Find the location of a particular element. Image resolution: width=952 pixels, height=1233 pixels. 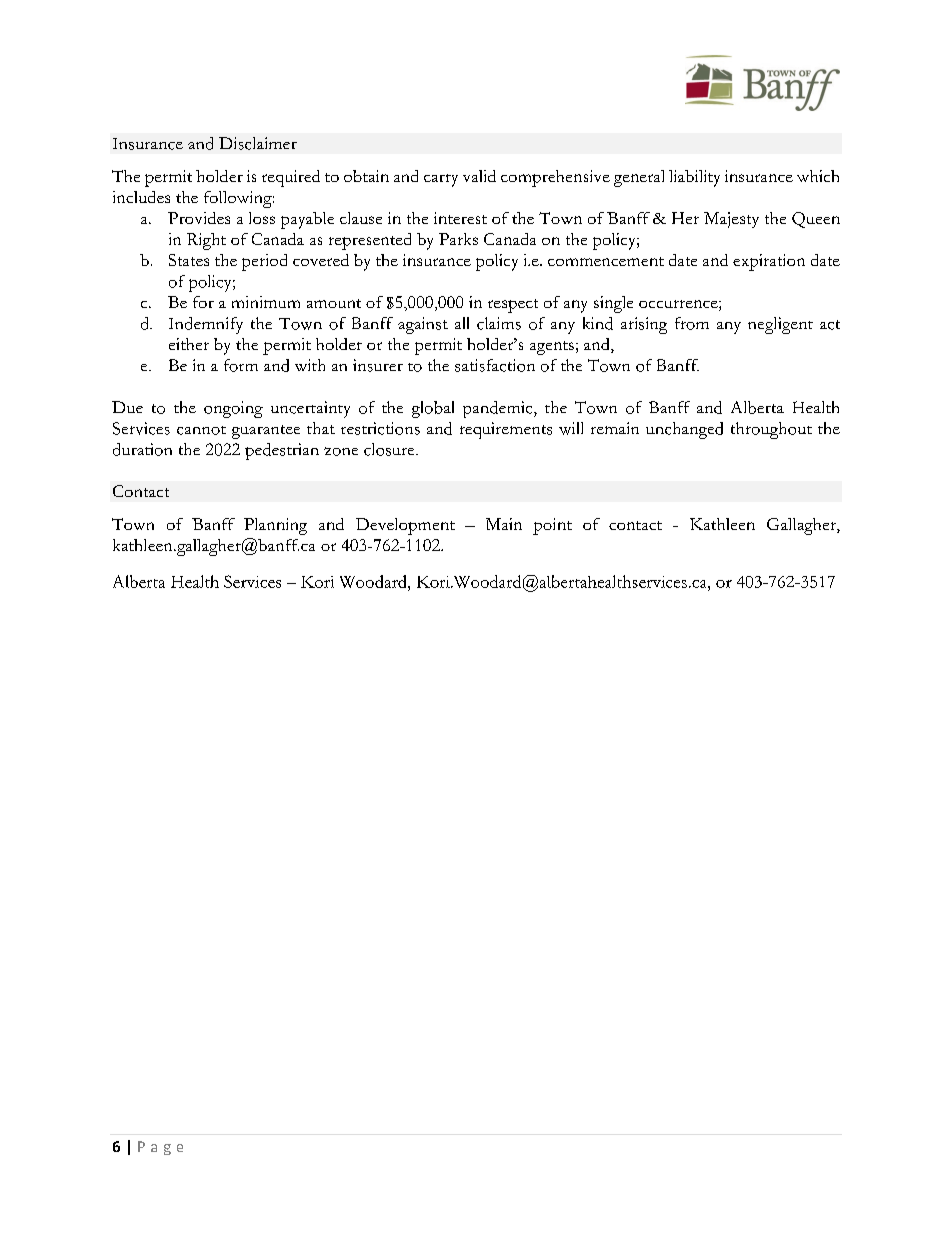

liability is located at coordinates (694, 178).
